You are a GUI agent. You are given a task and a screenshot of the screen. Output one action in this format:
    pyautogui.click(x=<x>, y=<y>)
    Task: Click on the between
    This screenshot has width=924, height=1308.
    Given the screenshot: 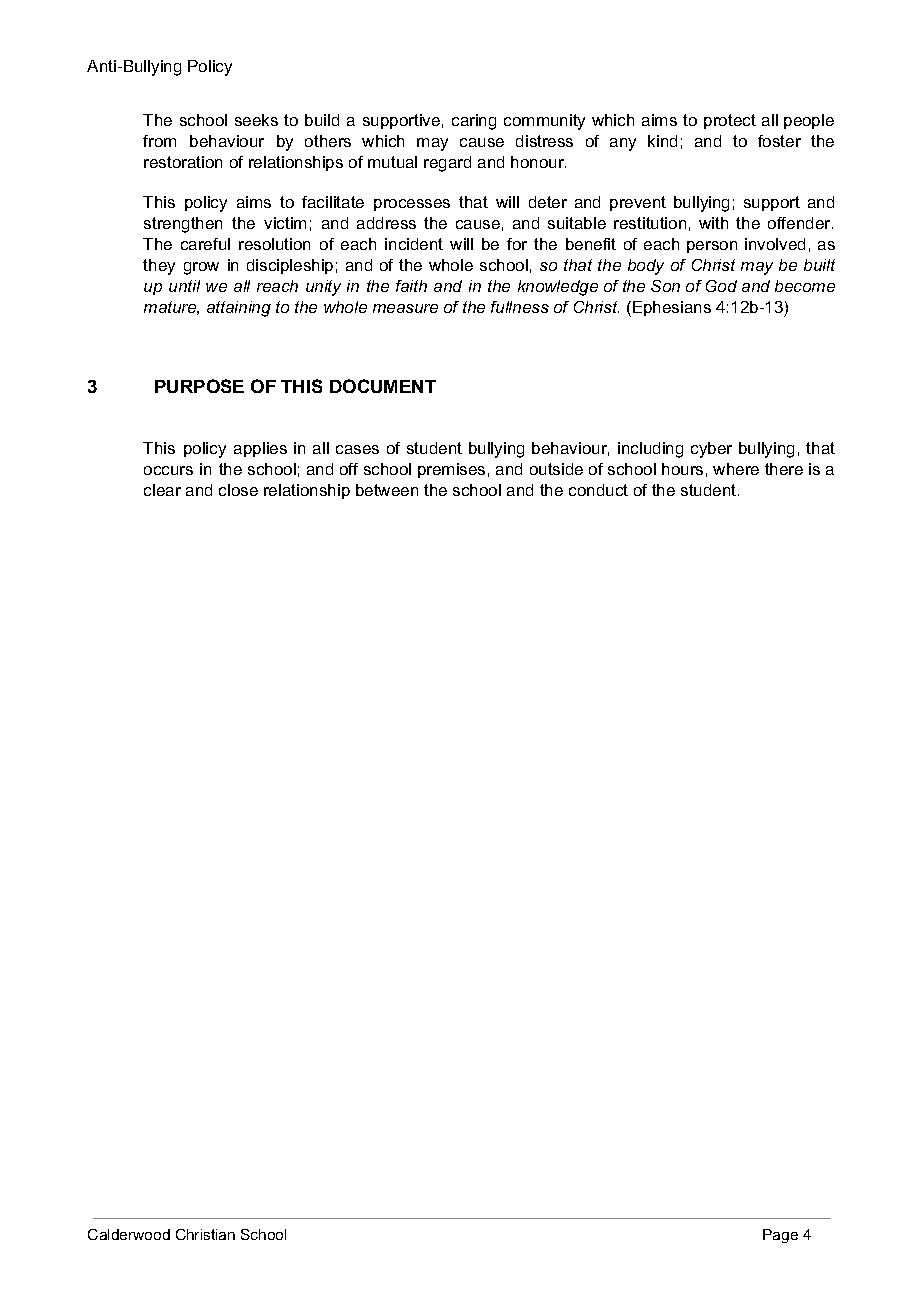 What is the action you would take?
    pyautogui.click(x=387, y=490)
